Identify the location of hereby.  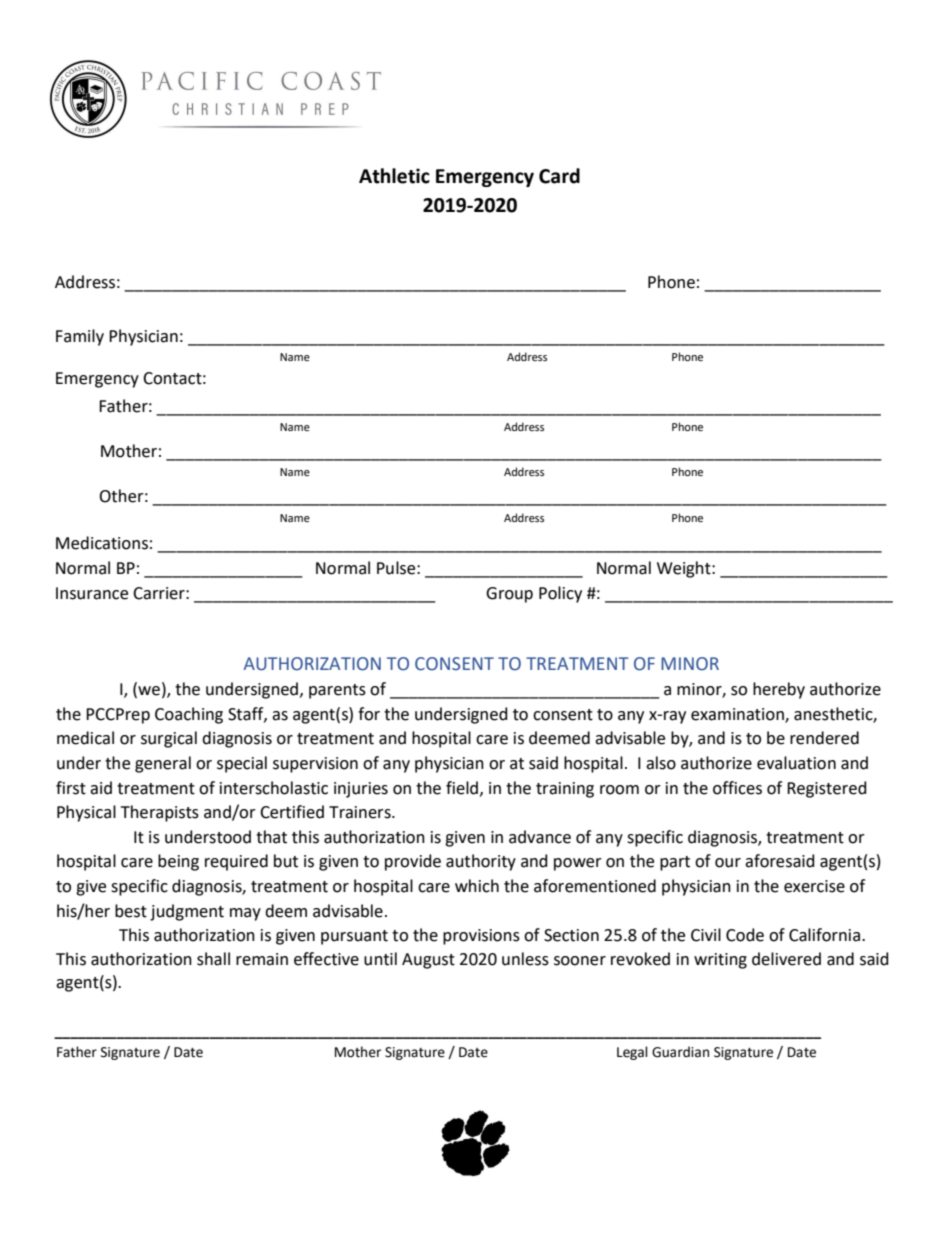
(779, 690).
